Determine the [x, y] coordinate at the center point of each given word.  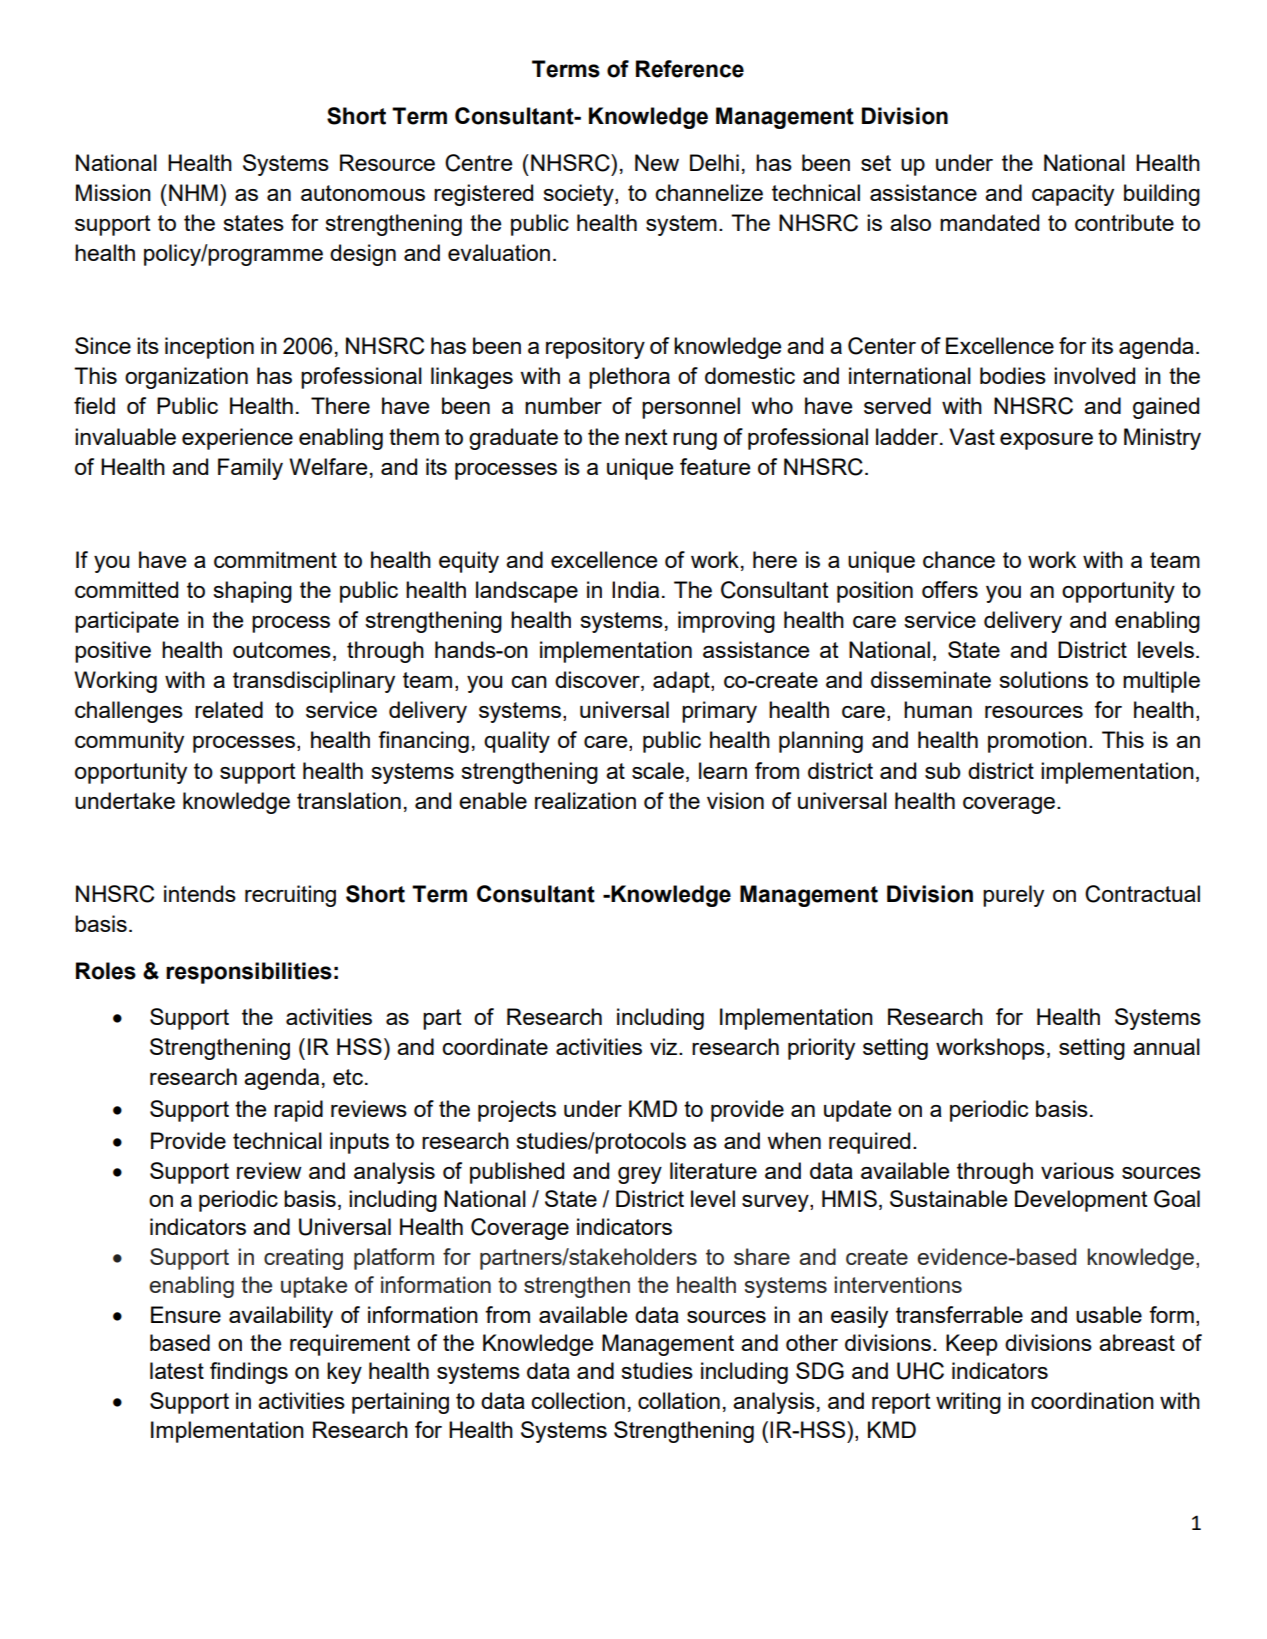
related [229, 709]
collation [679, 1400]
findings [249, 1373]
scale [658, 770]
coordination [1092, 1400]
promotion [1037, 742]
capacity [1073, 195]
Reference [690, 69]
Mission [113, 192]
